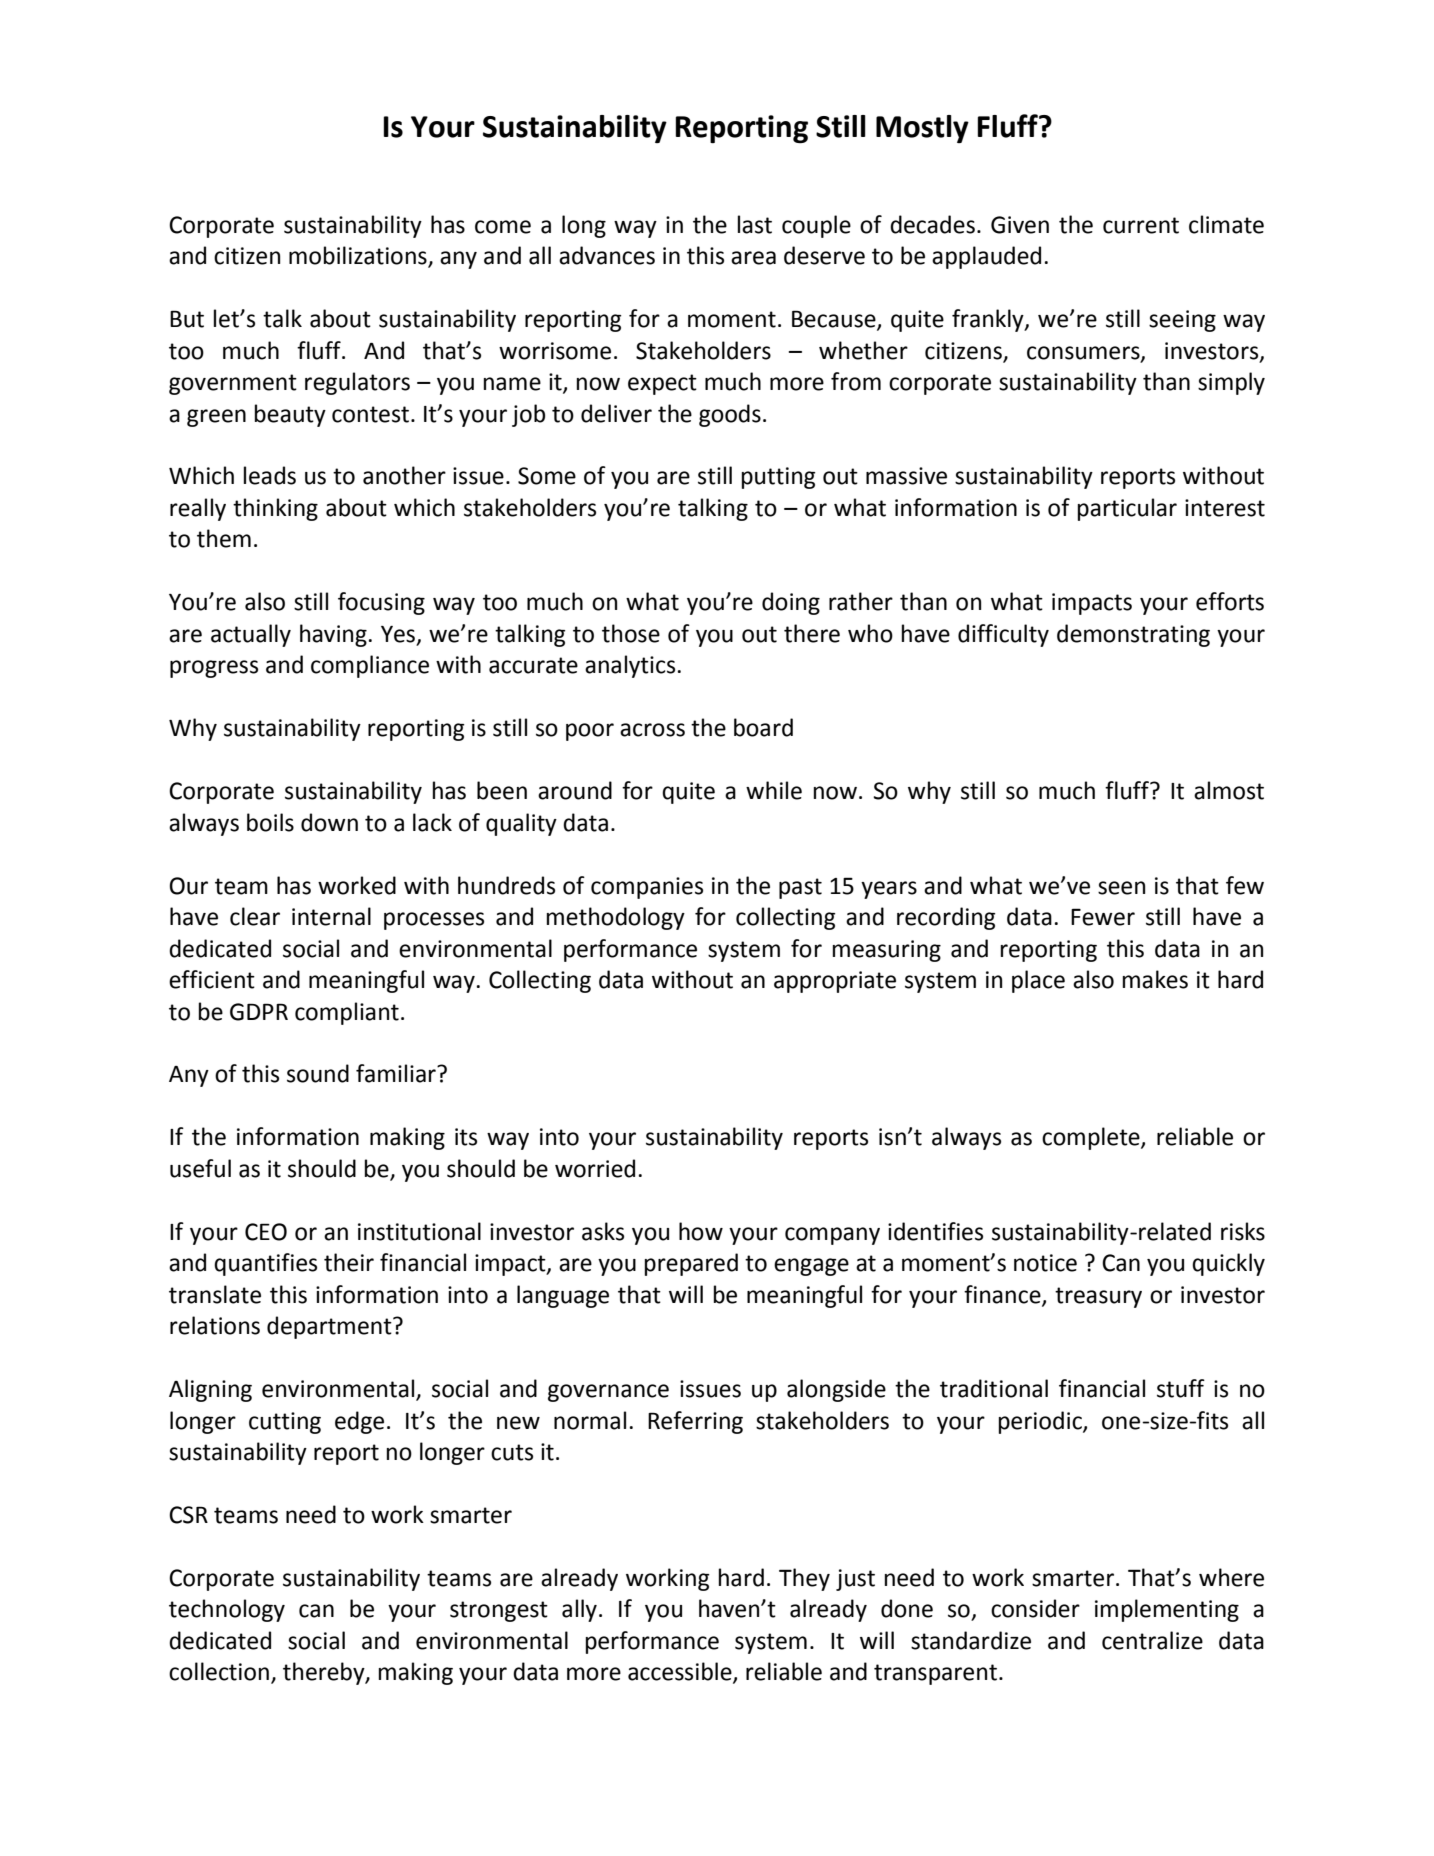  What do you see at coordinates (1121, 888) in the image?
I see `seen` at bounding box center [1121, 888].
